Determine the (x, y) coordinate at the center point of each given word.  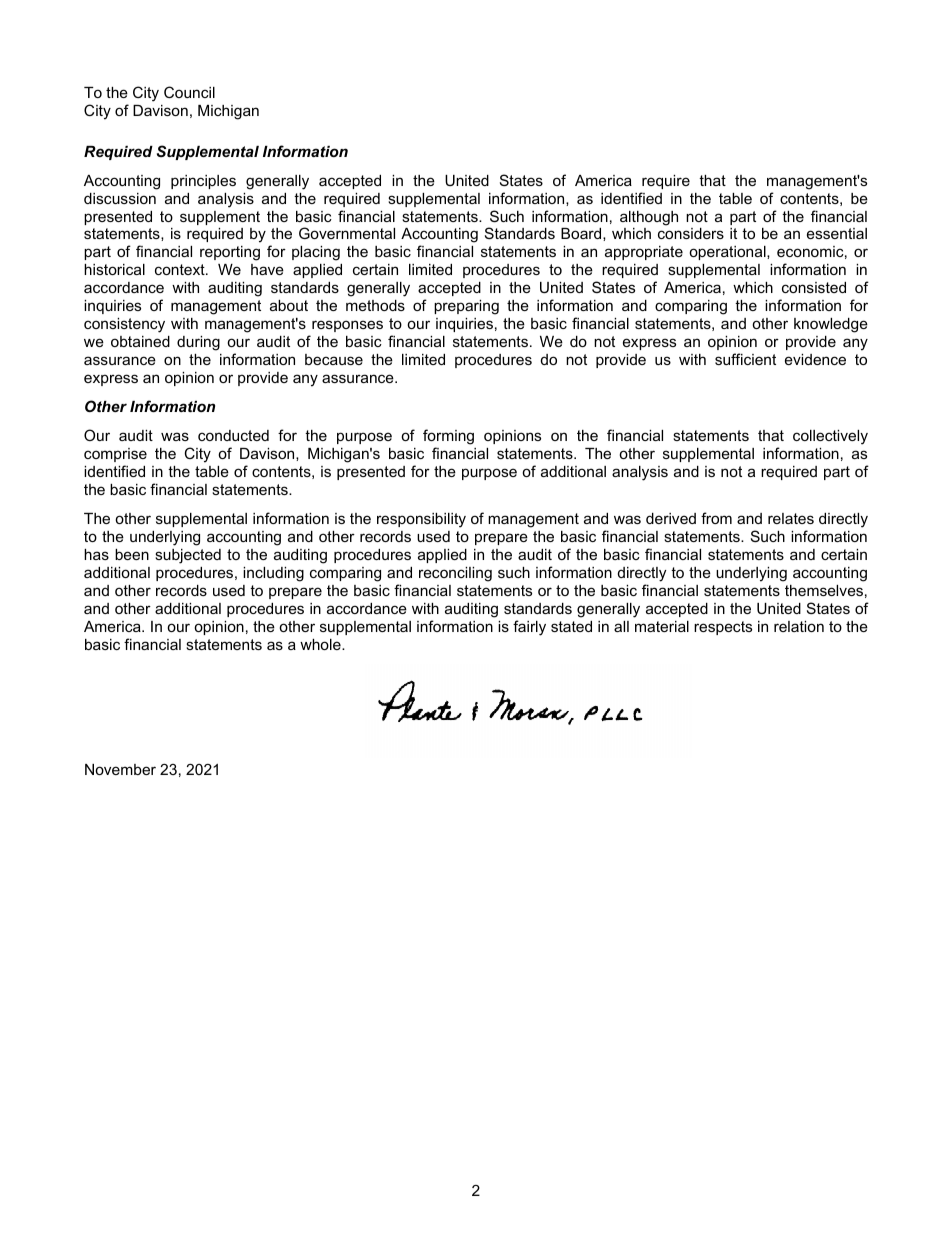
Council (189, 92)
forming (448, 437)
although (649, 218)
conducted (233, 435)
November (120, 769)
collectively (830, 437)
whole (321, 644)
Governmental (347, 233)
